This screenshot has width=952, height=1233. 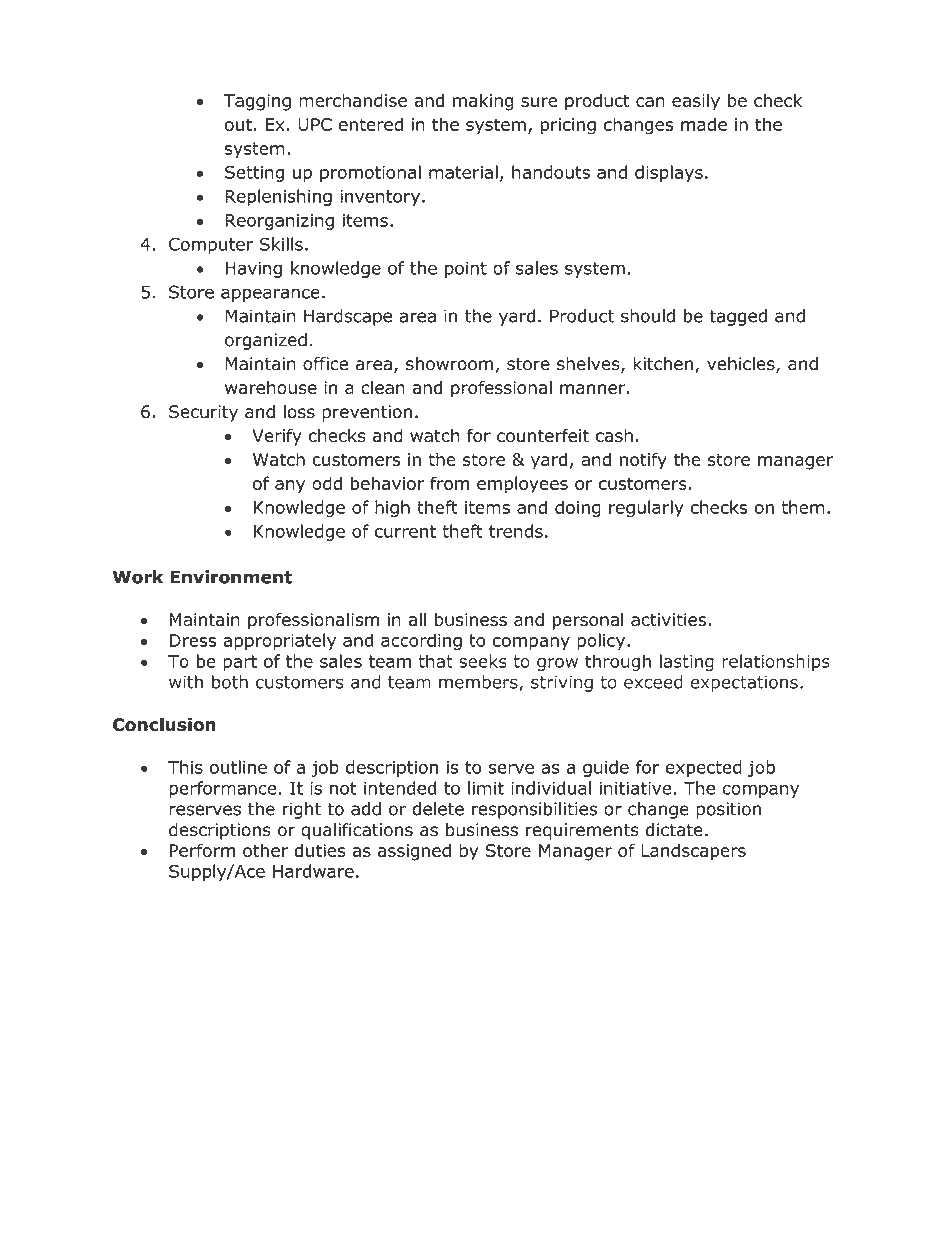 I want to click on made, so click(x=704, y=124).
